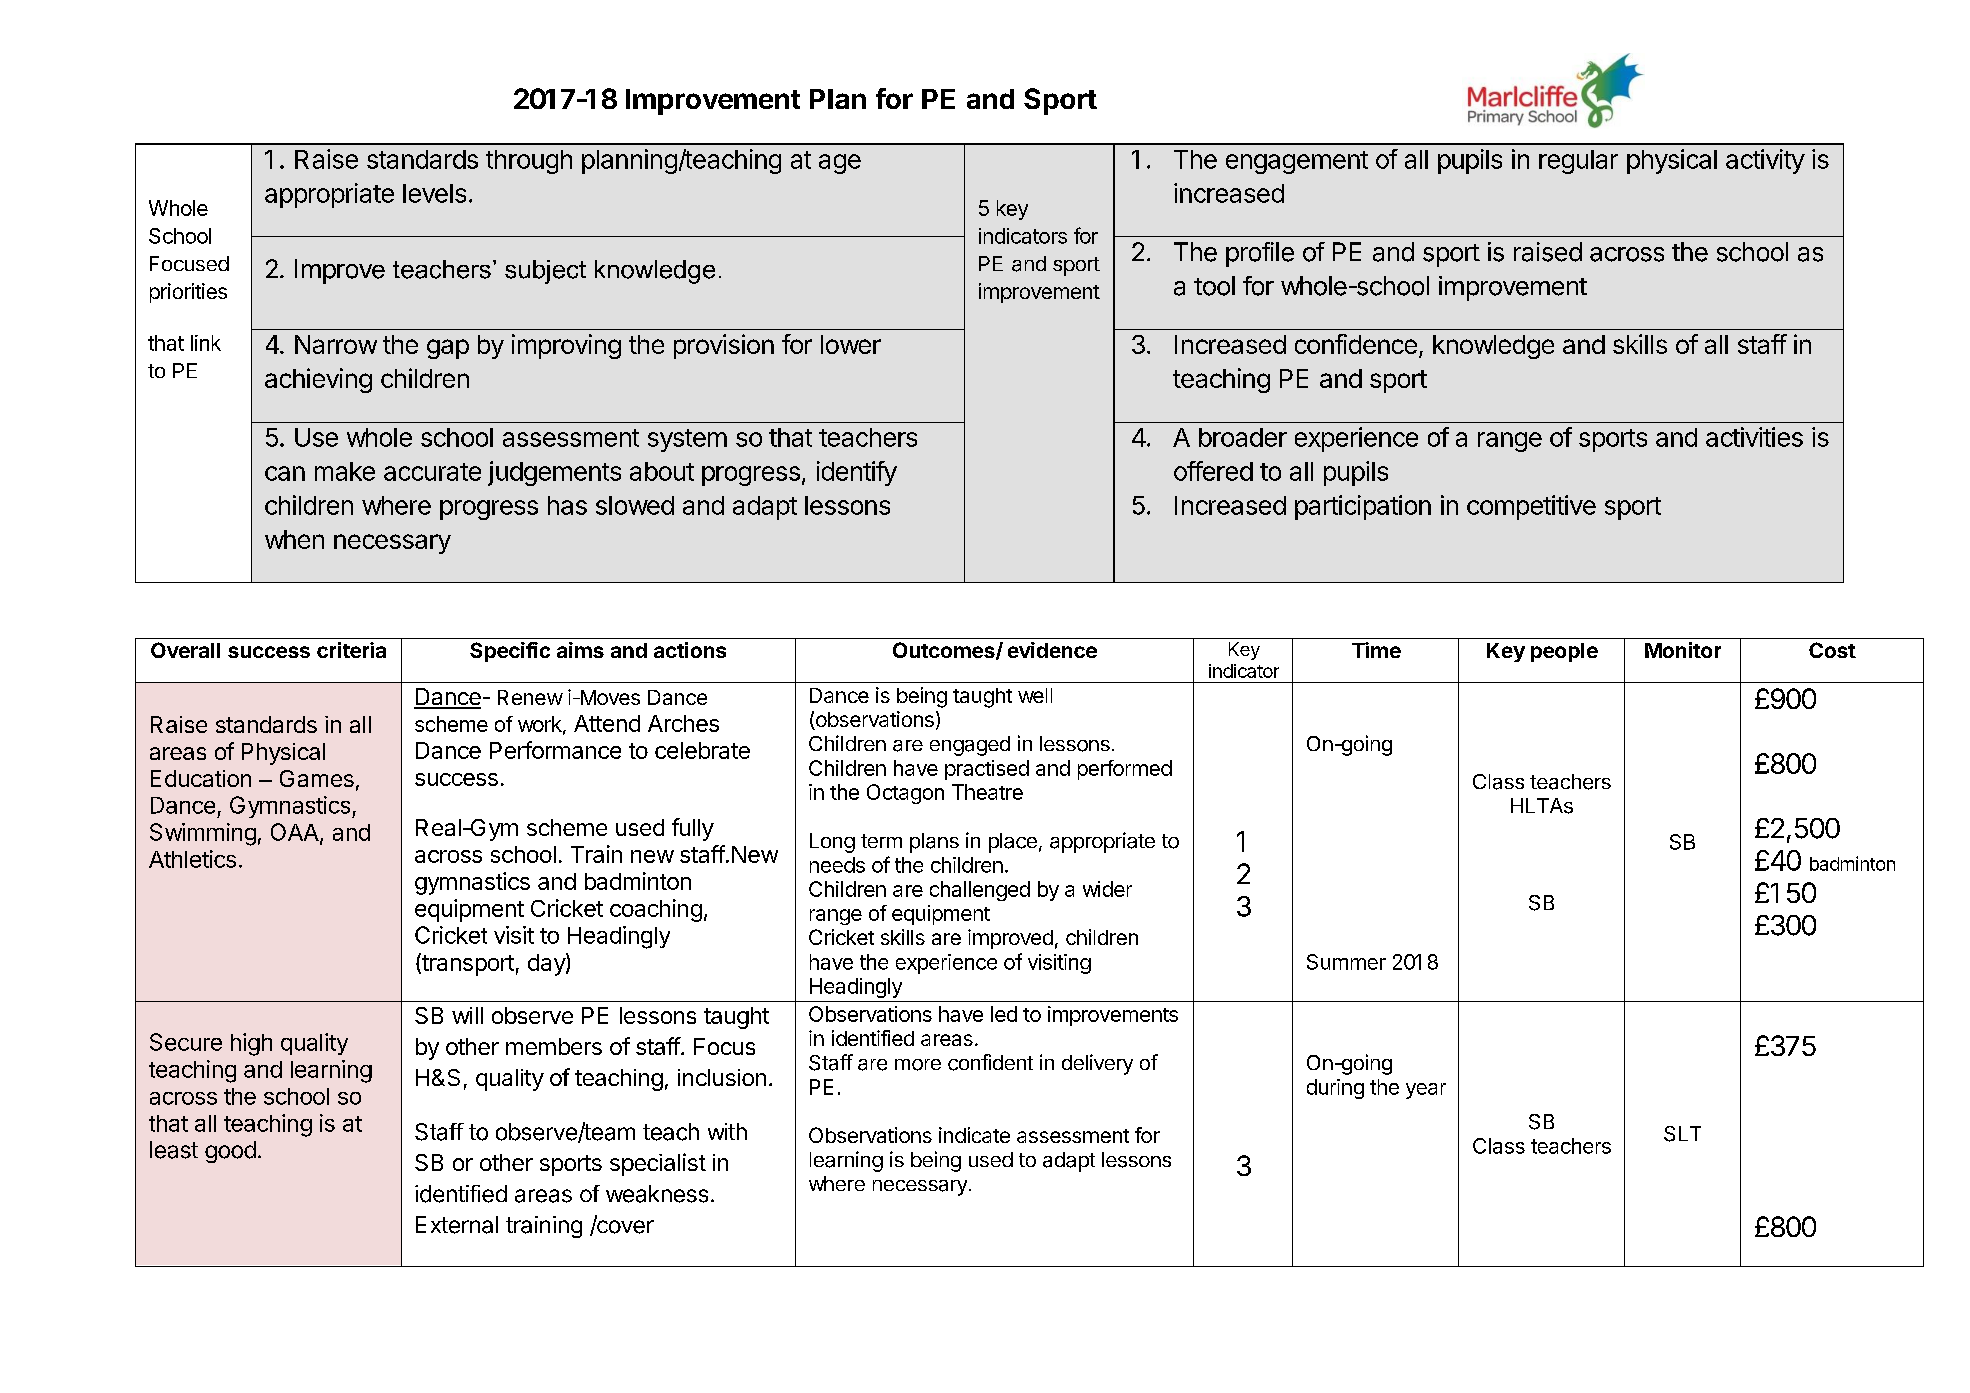  Describe the element at coordinates (1531, 507) in the page. I see `competitive` at that location.
